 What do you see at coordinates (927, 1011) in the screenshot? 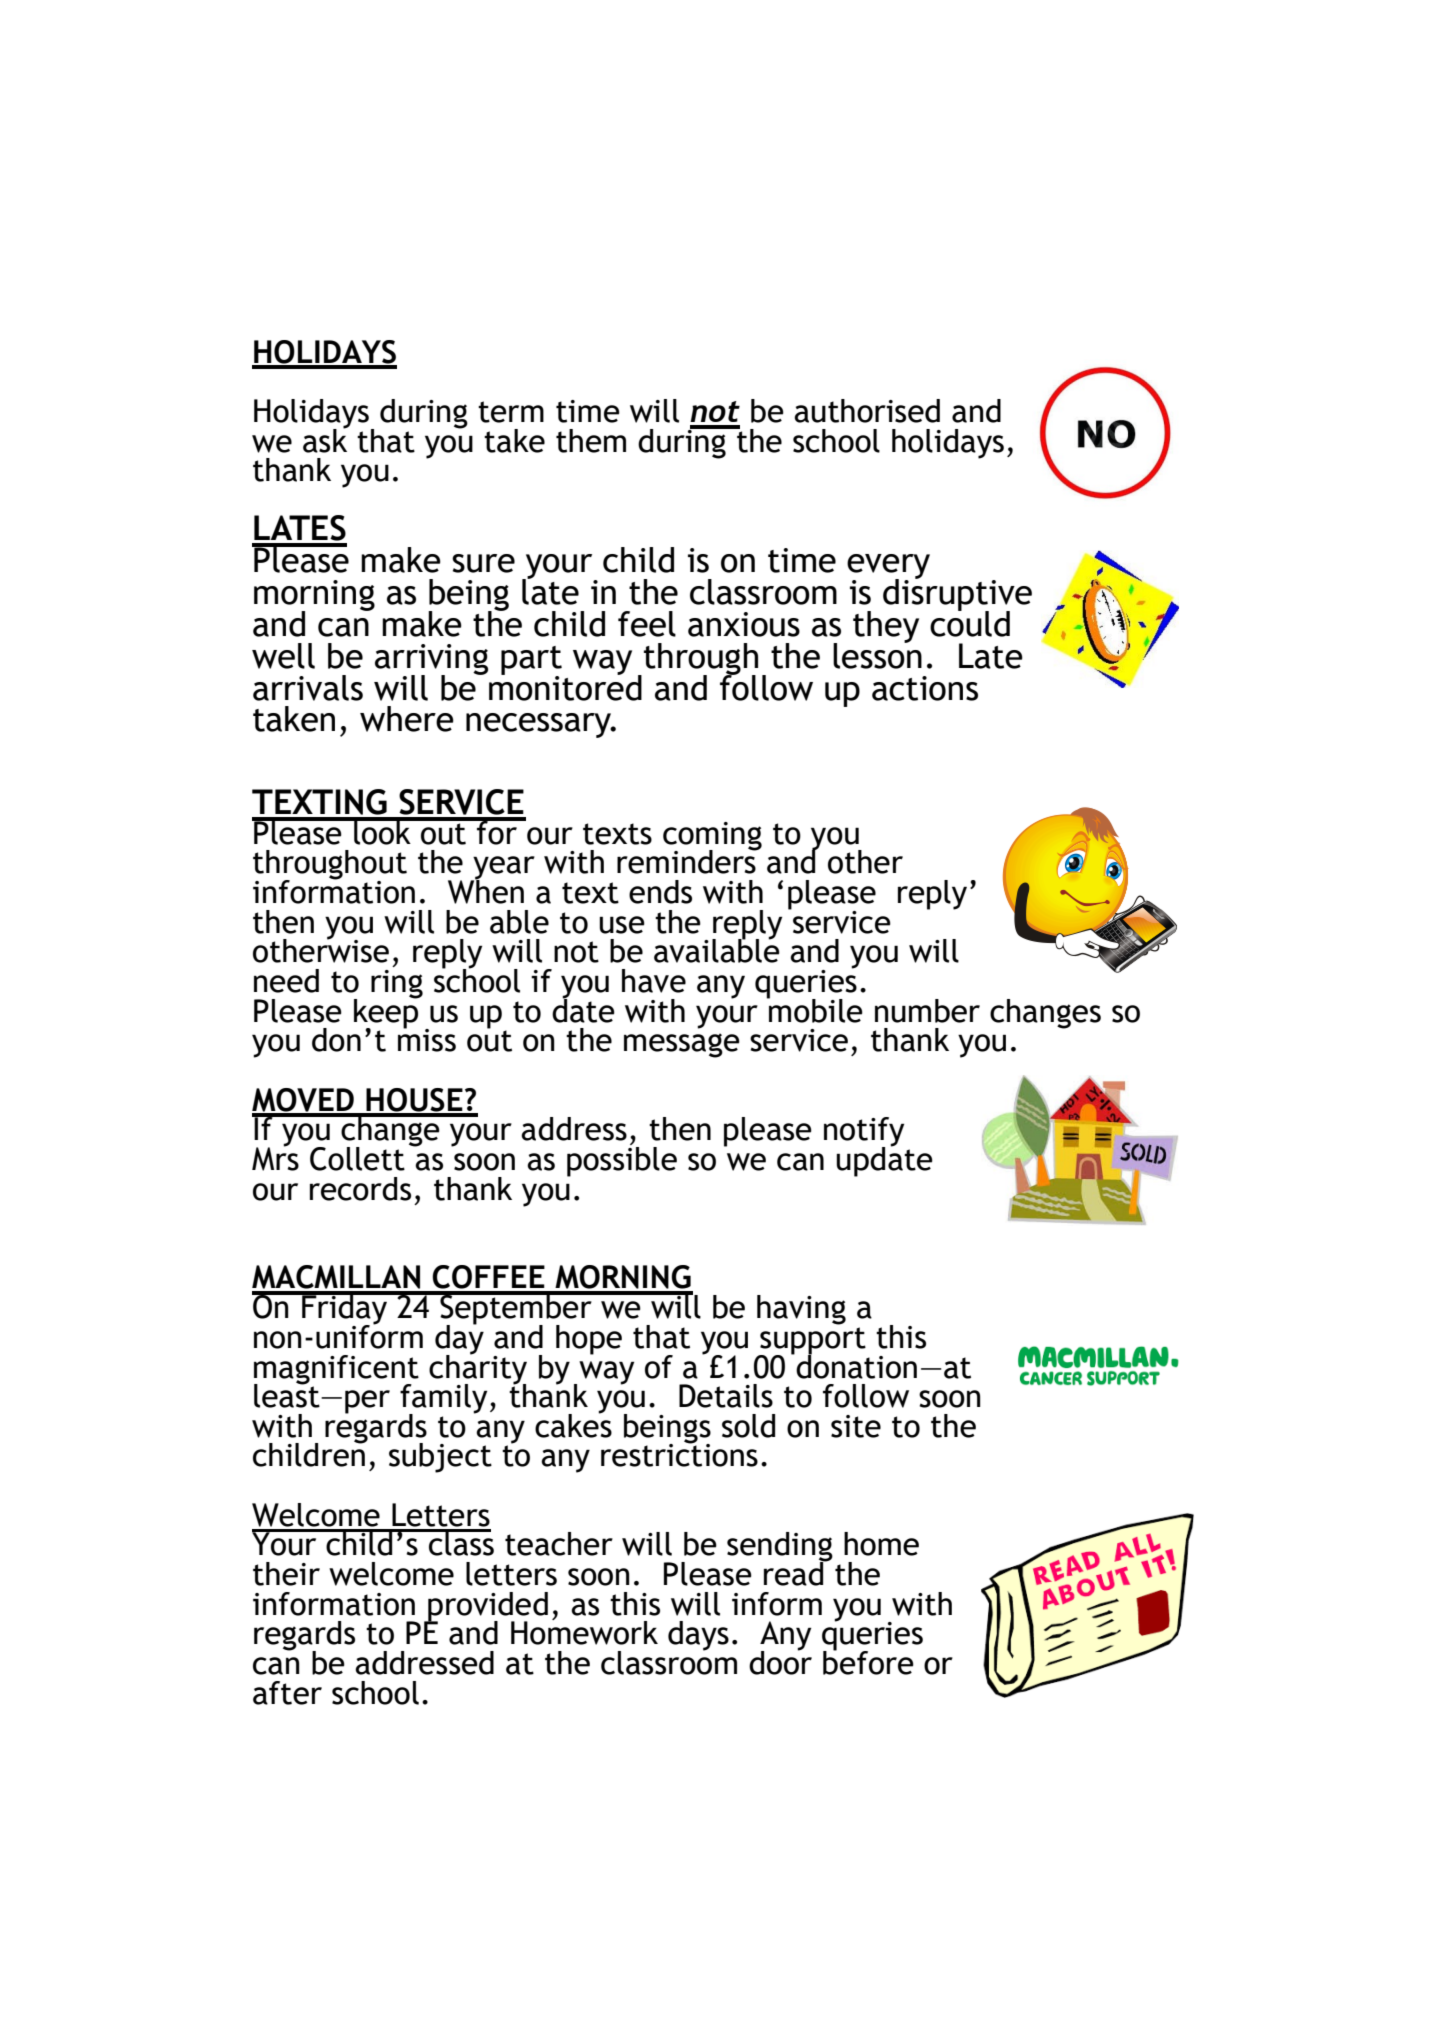
I see `number` at bounding box center [927, 1011].
